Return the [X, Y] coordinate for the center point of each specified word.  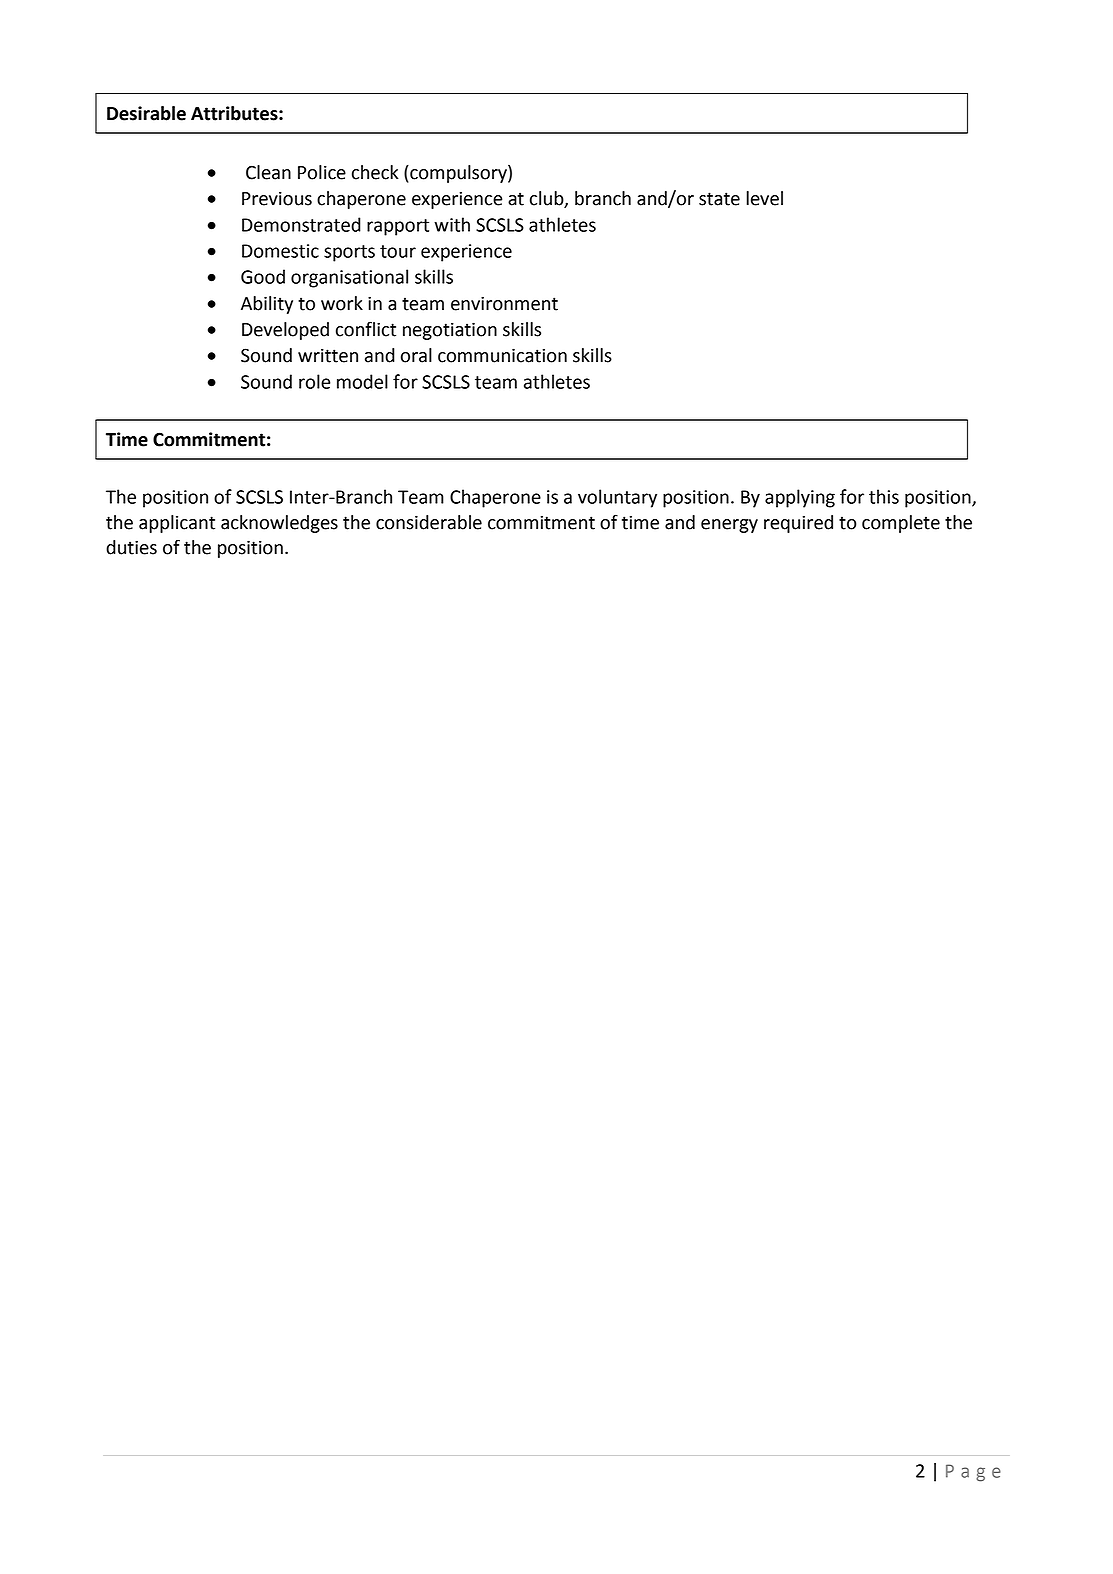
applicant [177, 524]
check [375, 172]
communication [502, 355]
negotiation [450, 331]
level [765, 198]
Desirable [146, 113]
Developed [285, 331]
